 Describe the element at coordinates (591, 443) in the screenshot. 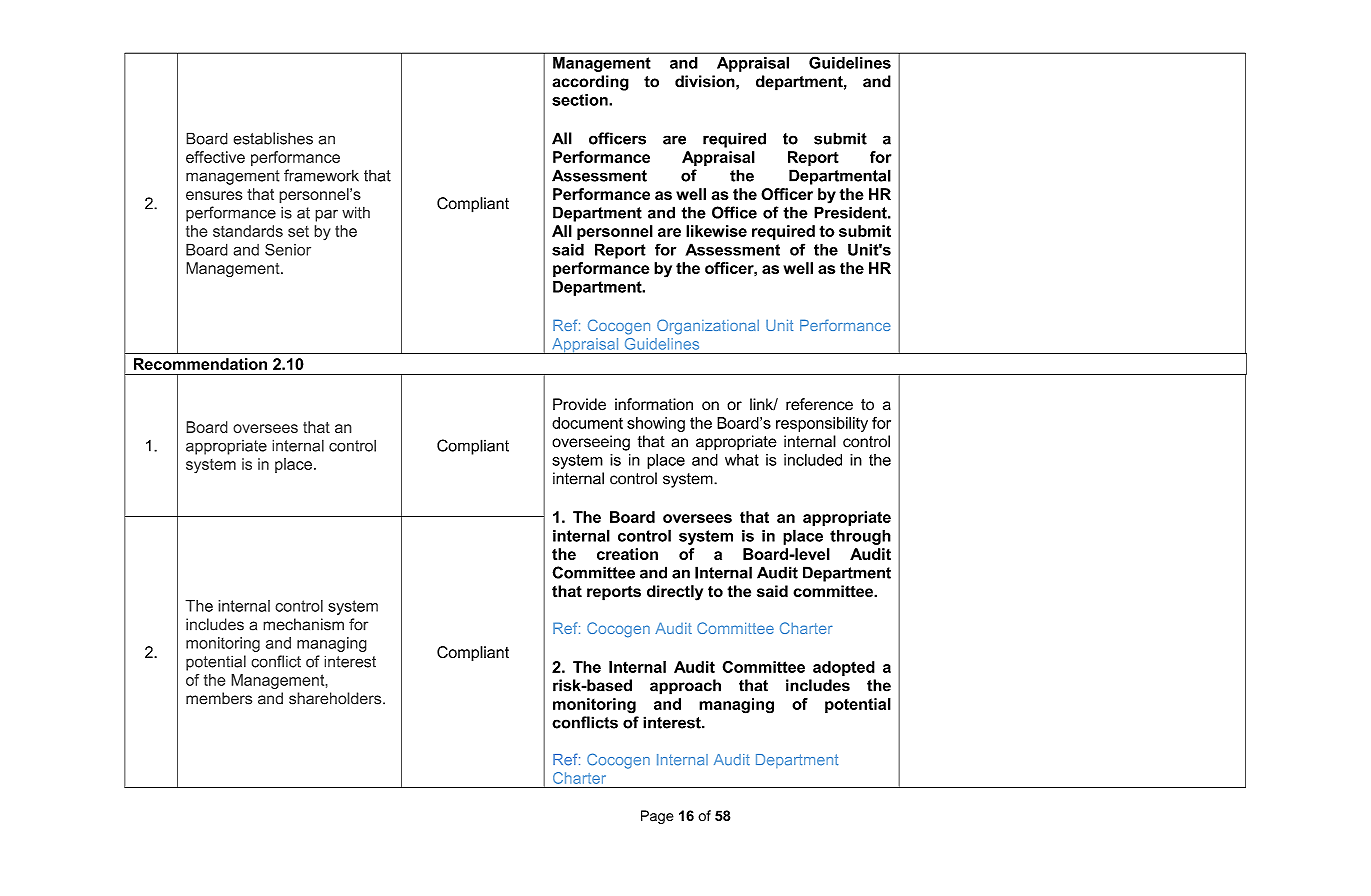

I see `overseeing` at that location.
